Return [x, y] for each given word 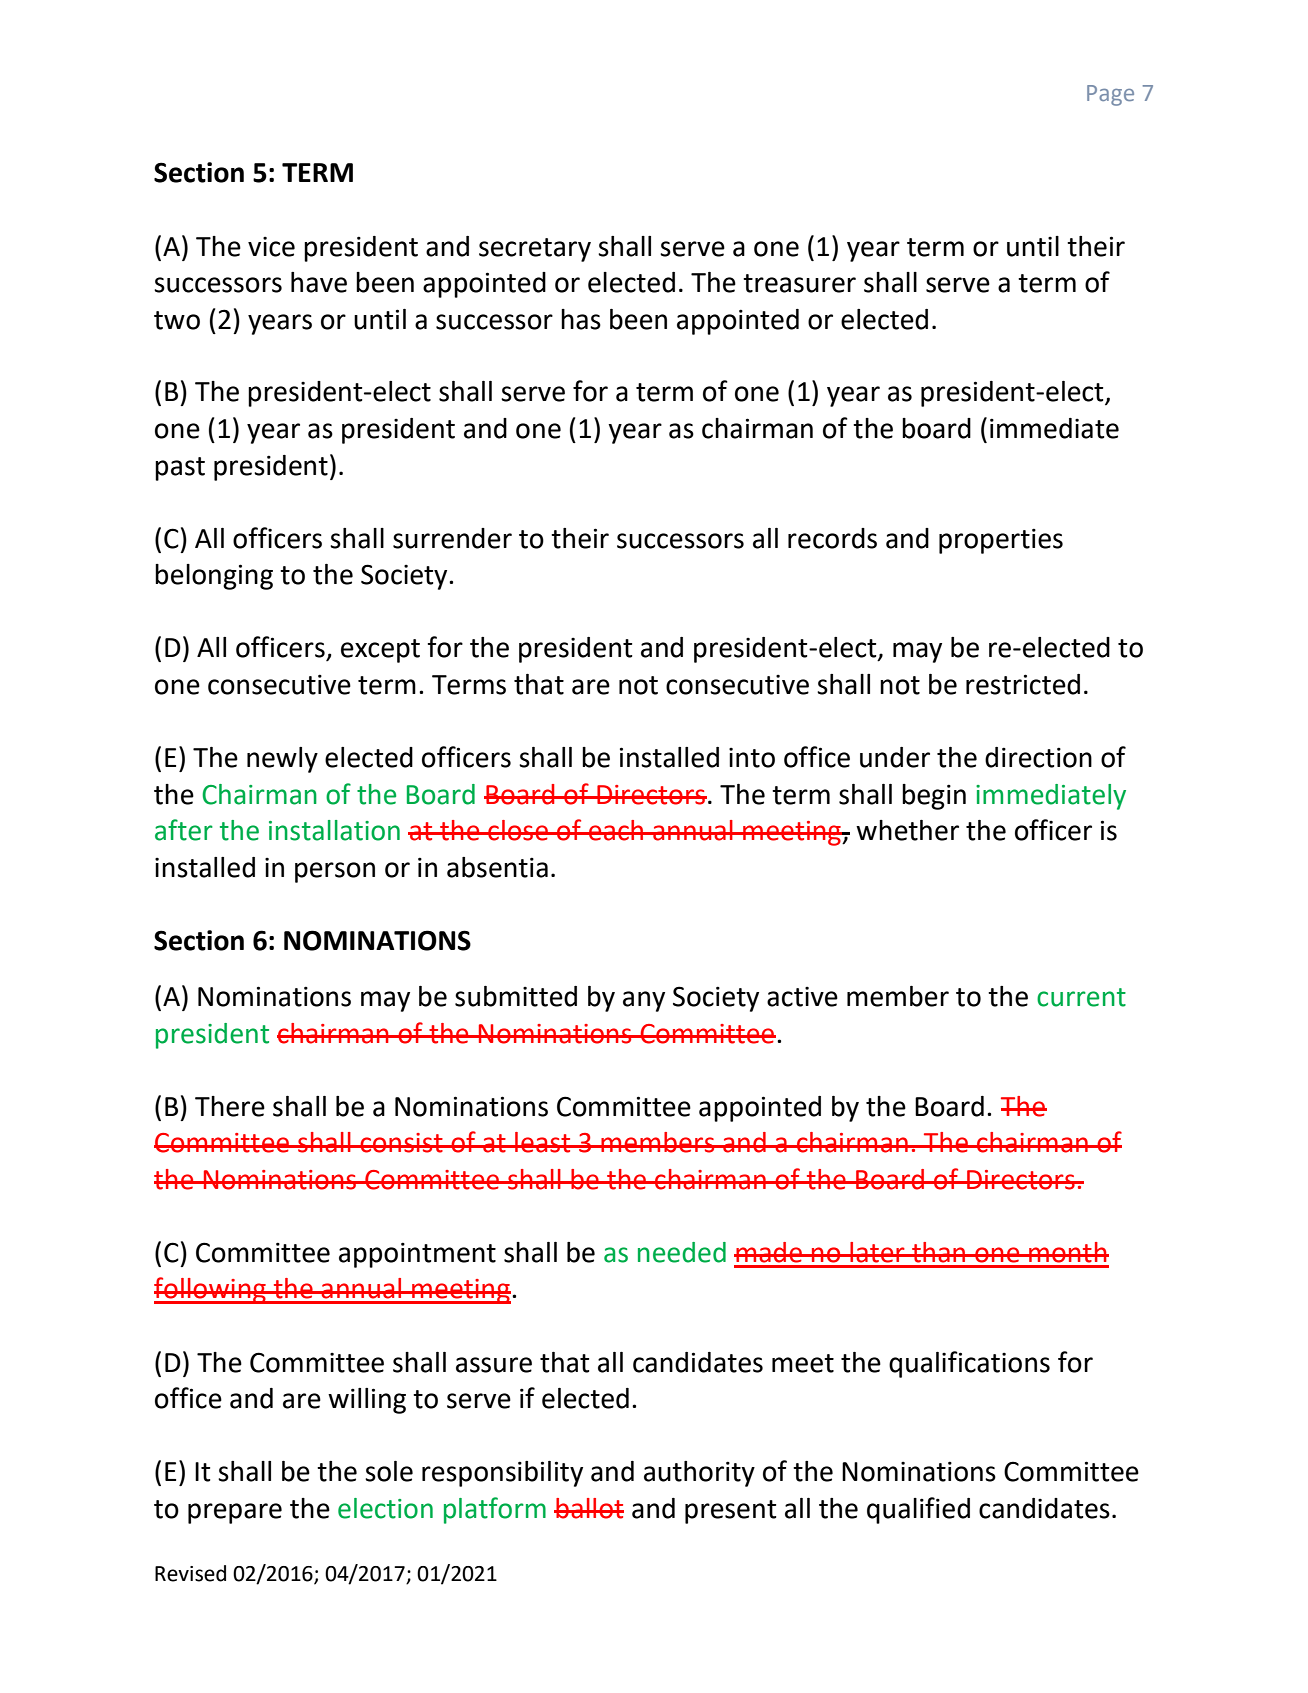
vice [271, 247]
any [644, 1001]
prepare [235, 1513]
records [832, 538]
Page [1110, 95]
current [1081, 997]
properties [1001, 541]
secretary [535, 250]
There [230, 1106]
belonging [214, 577]
